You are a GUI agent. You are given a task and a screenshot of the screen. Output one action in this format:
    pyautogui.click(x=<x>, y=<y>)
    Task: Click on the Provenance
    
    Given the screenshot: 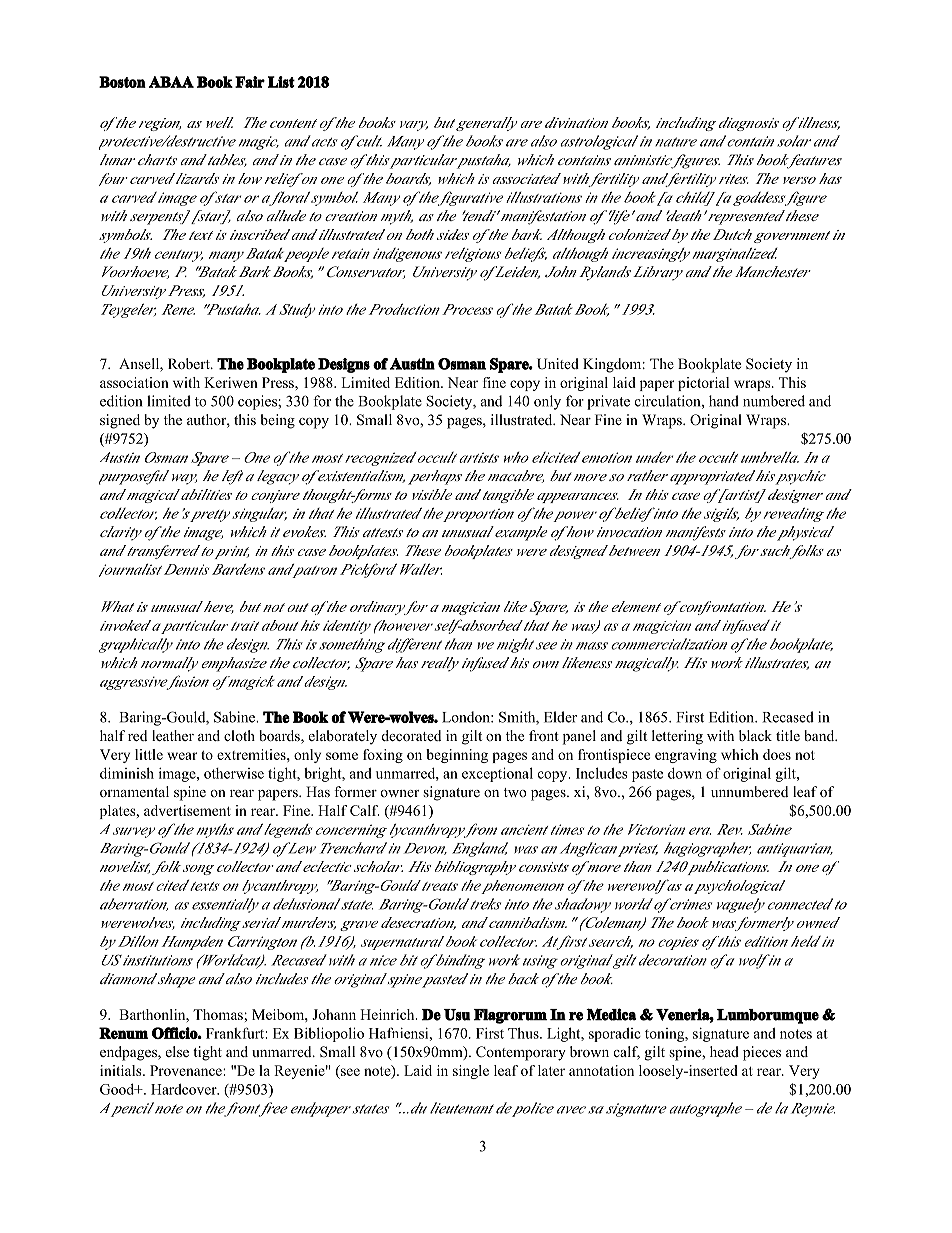 What is the action you would take?
    pyautogui.click(x=187, y=1070)
